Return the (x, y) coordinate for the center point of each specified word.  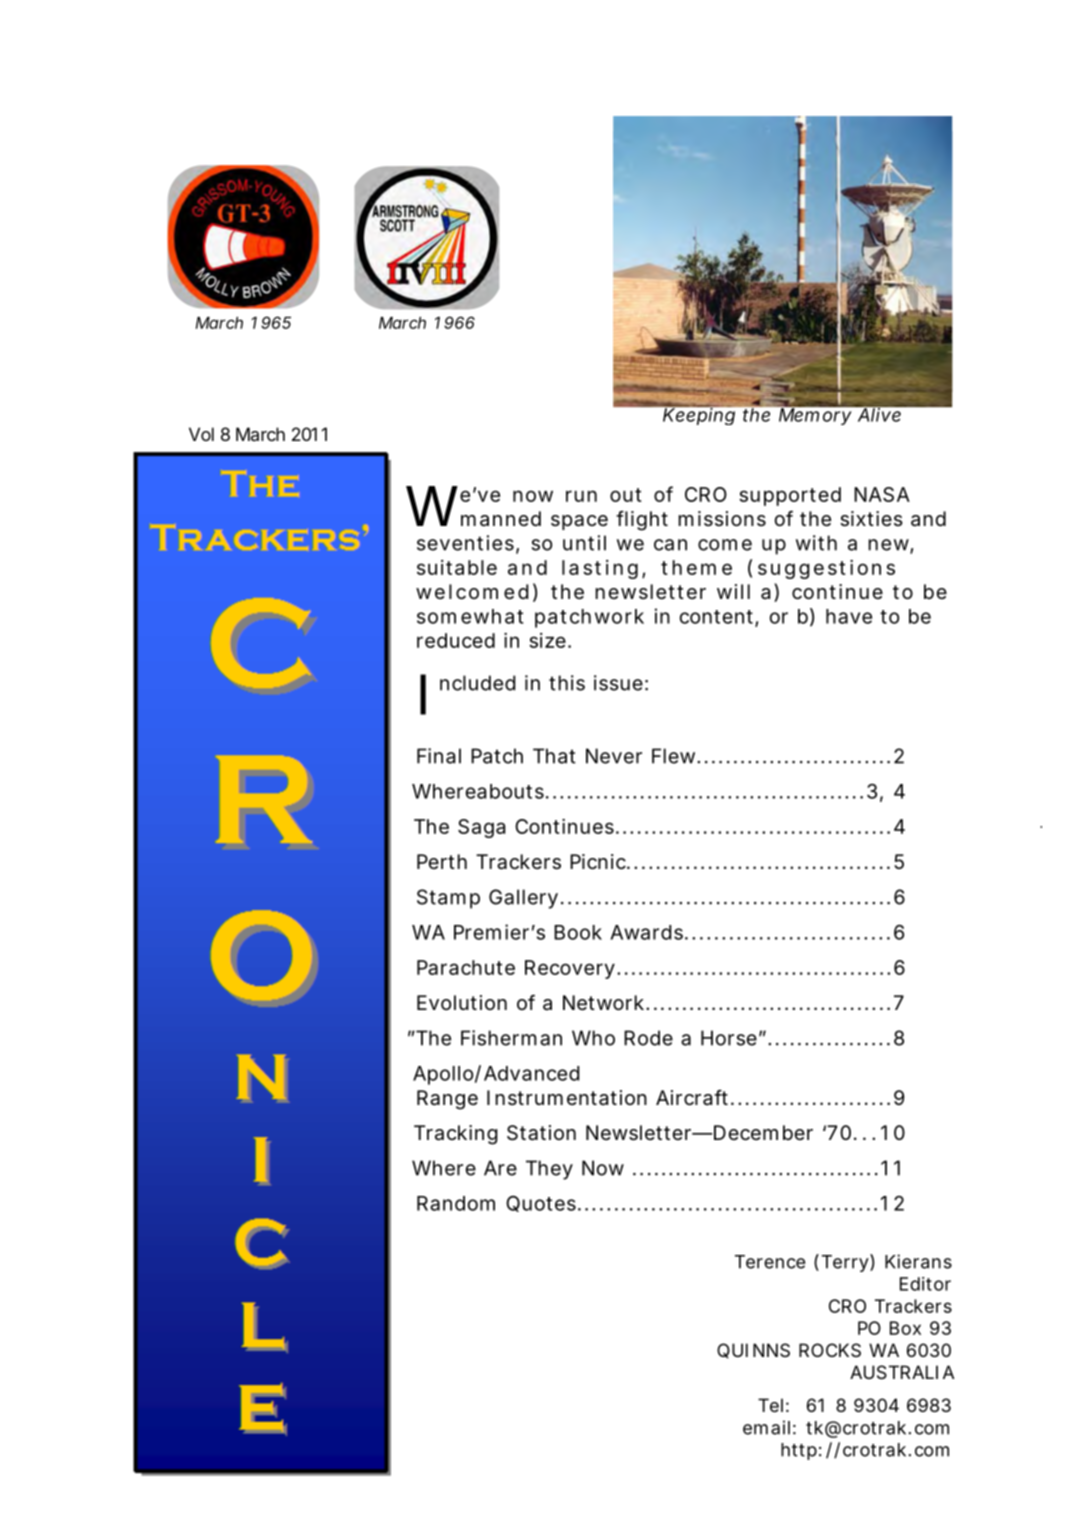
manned (501, 519)
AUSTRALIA (902, 1372)
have (849, 616)
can (670, 545)
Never (614, 756)
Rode (648, 1038)
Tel (770, 1405)
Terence (770, 1262)
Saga (481, 828)
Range (447, 1100)
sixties (871, 519)
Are (500, 1168)
